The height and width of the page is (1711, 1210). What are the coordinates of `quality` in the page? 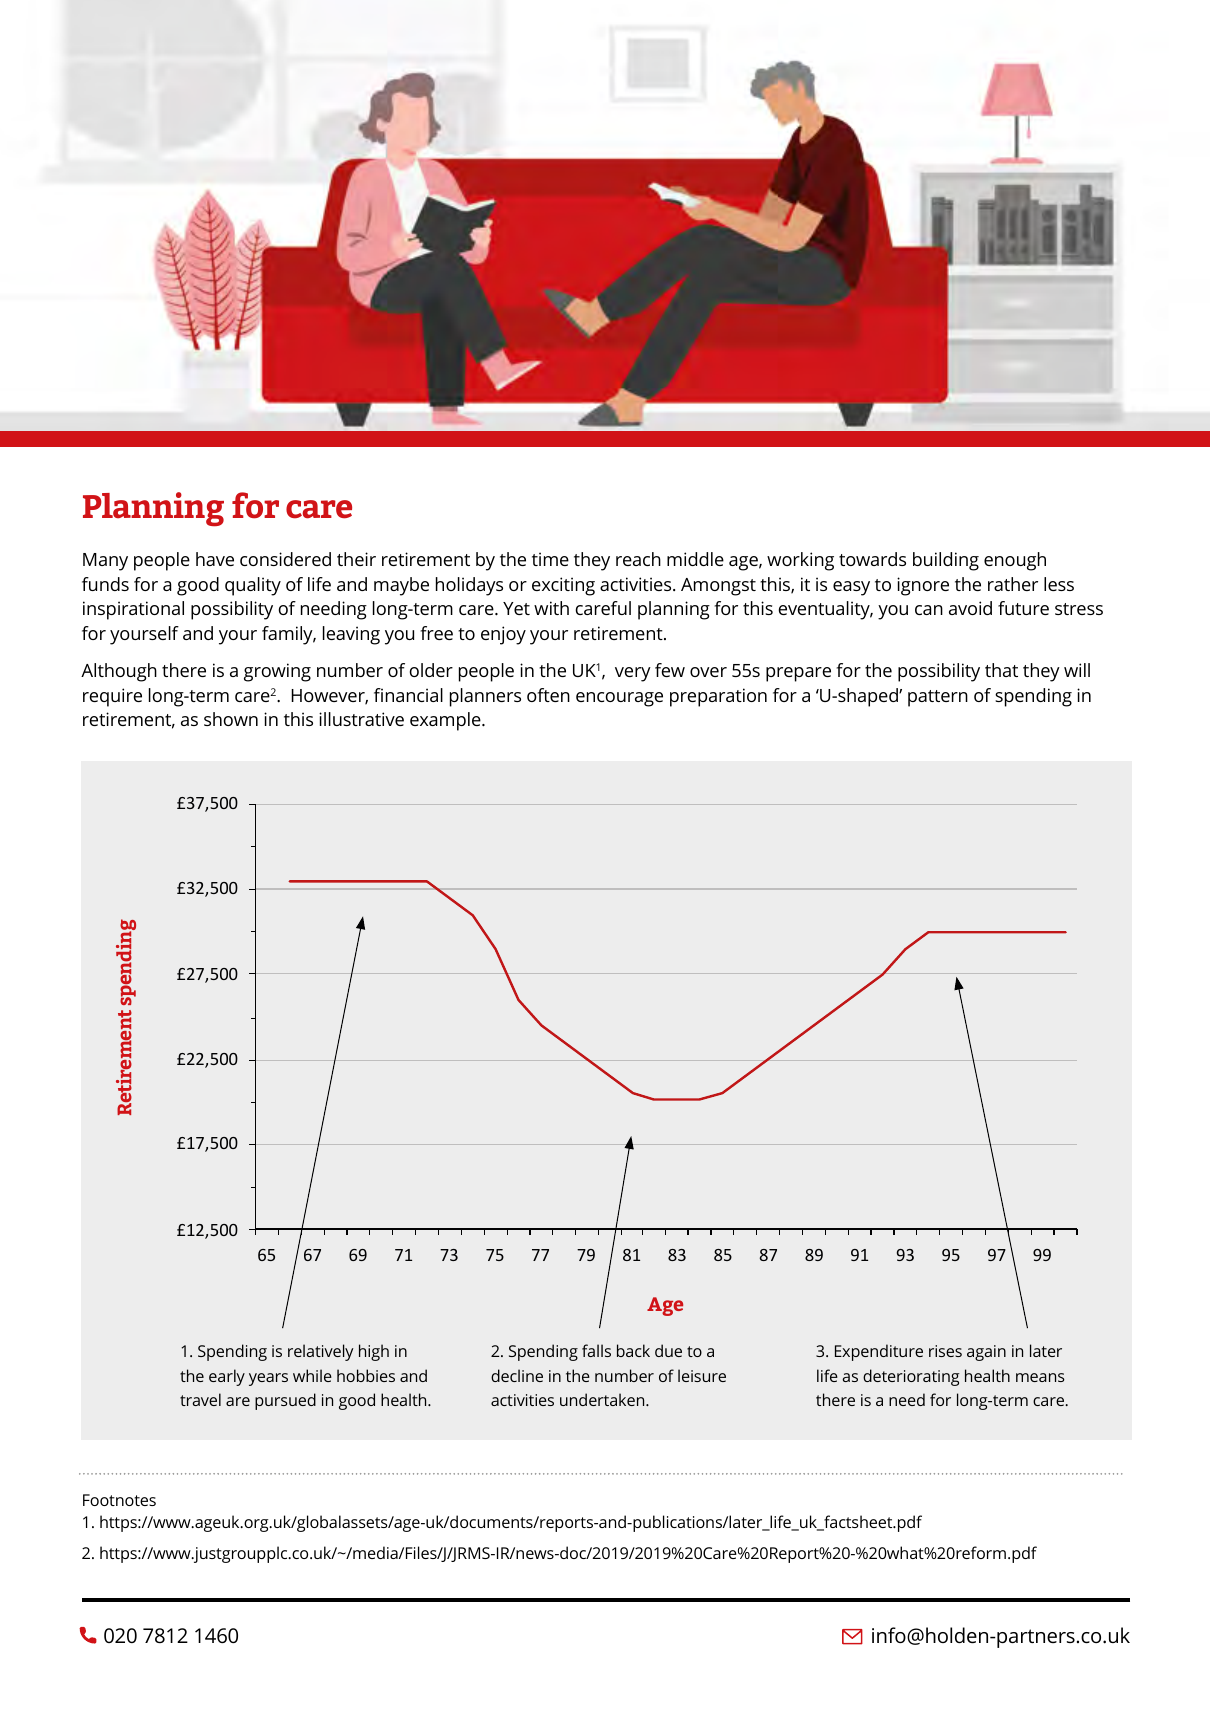 It's located at (253, 586).
